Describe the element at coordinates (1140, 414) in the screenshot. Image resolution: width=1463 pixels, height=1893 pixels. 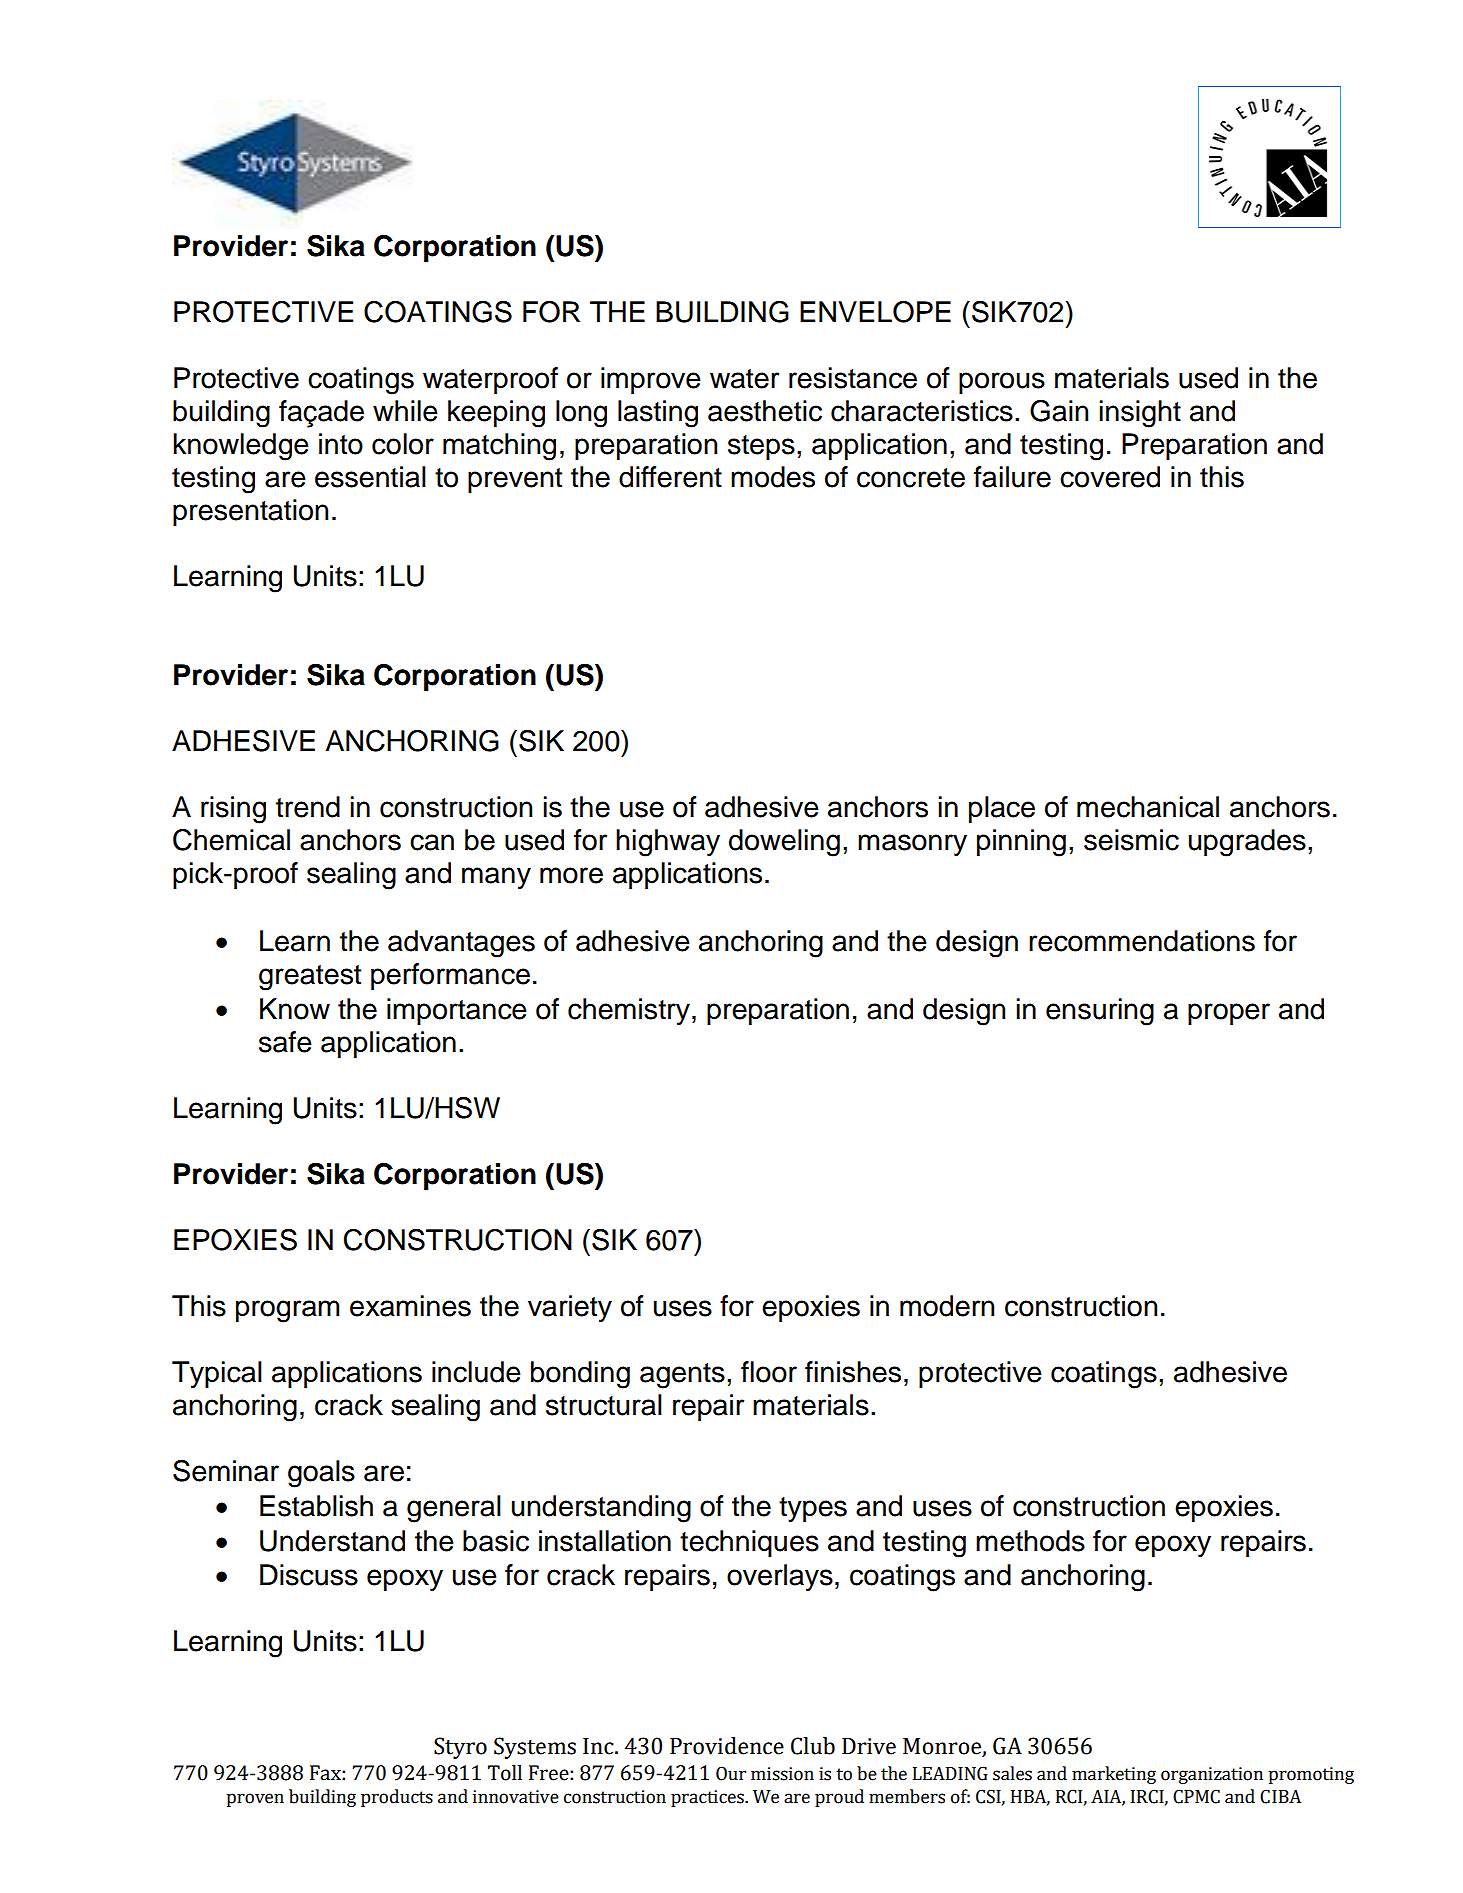
I see `insight` at that location.
